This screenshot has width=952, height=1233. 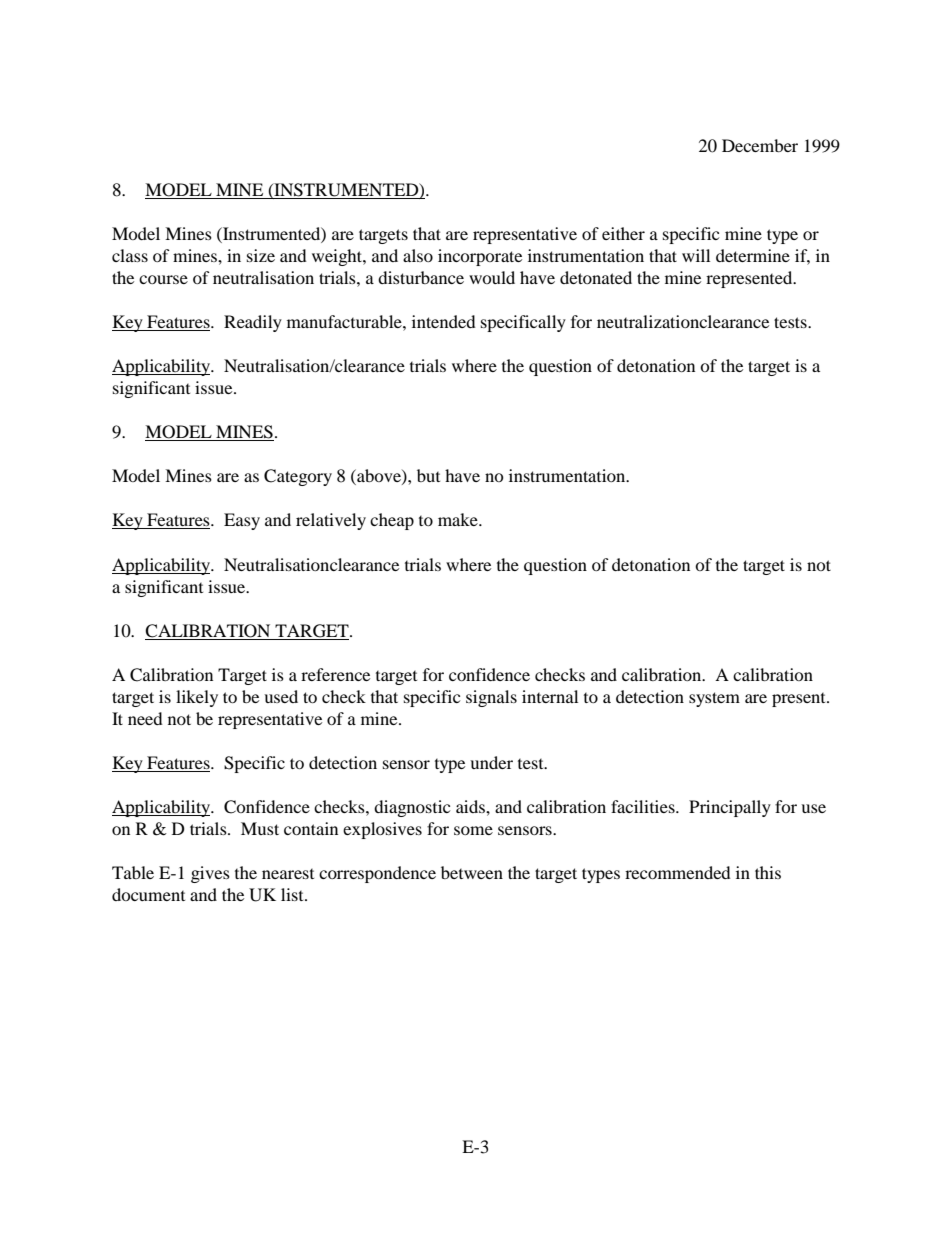 What do you see at coordinates (678, 872) in the screenshot?
I see `recommended` at bounding box center [678, 872].
